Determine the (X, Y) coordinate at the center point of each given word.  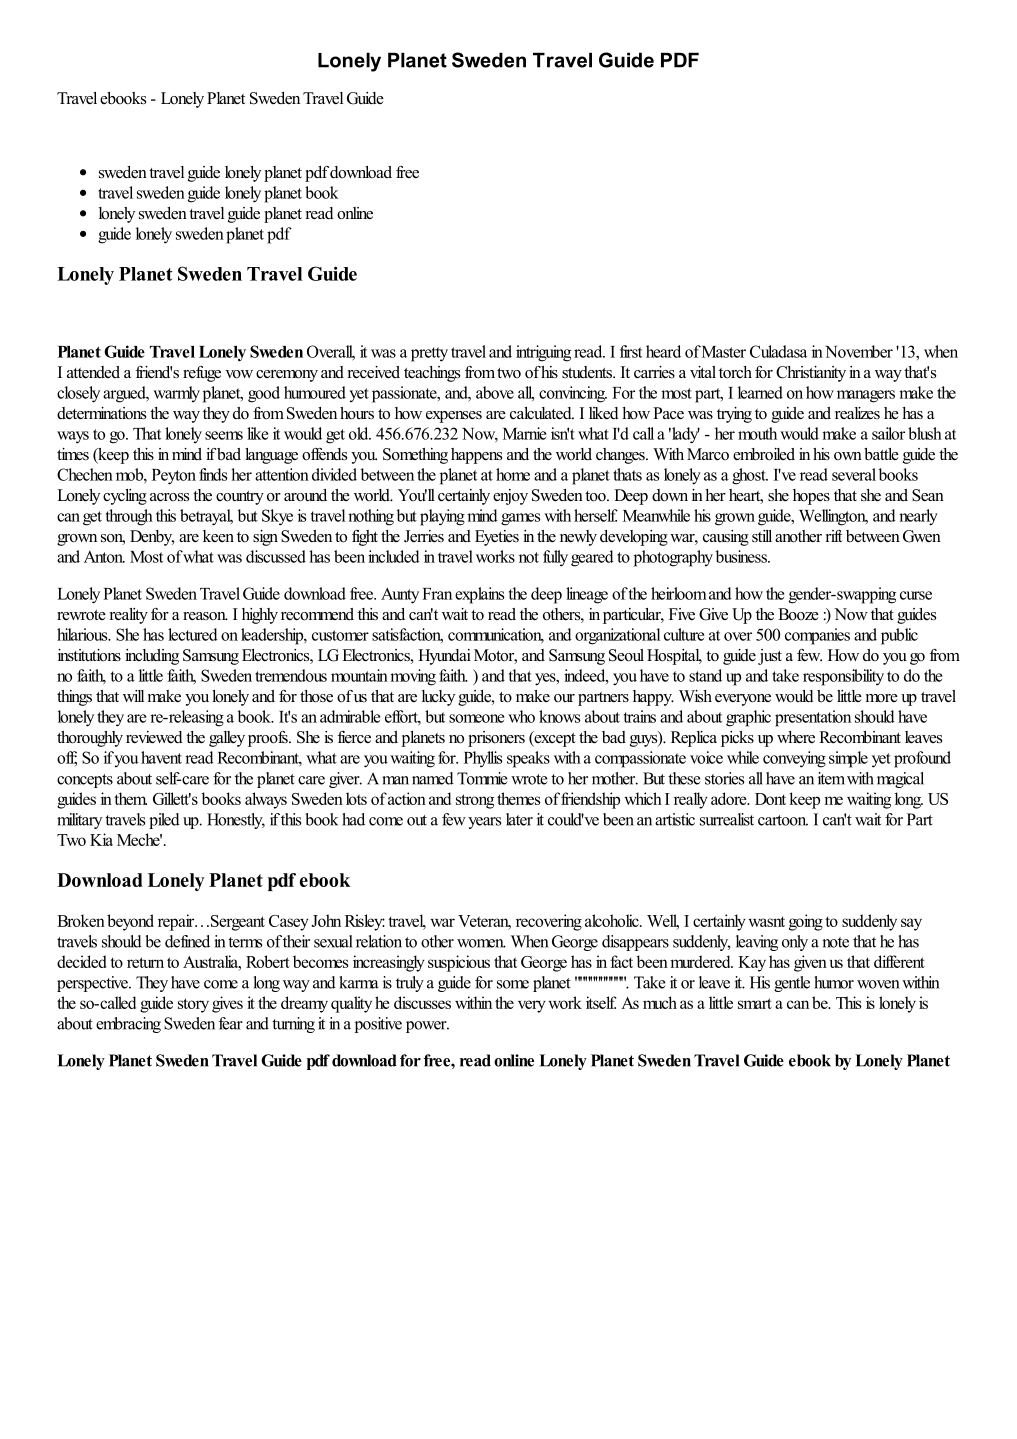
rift (834, 536)
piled (164, 821)
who (521, 716)
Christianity (811, 374)
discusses (422, 1002)
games (520, 519)
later (519, 819)
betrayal (206, 517)
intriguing (543, 353)
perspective (93, 984)
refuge (202, 374)
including (152, 657)
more (882, 698)
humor (834, 982)
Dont (770, 799)
